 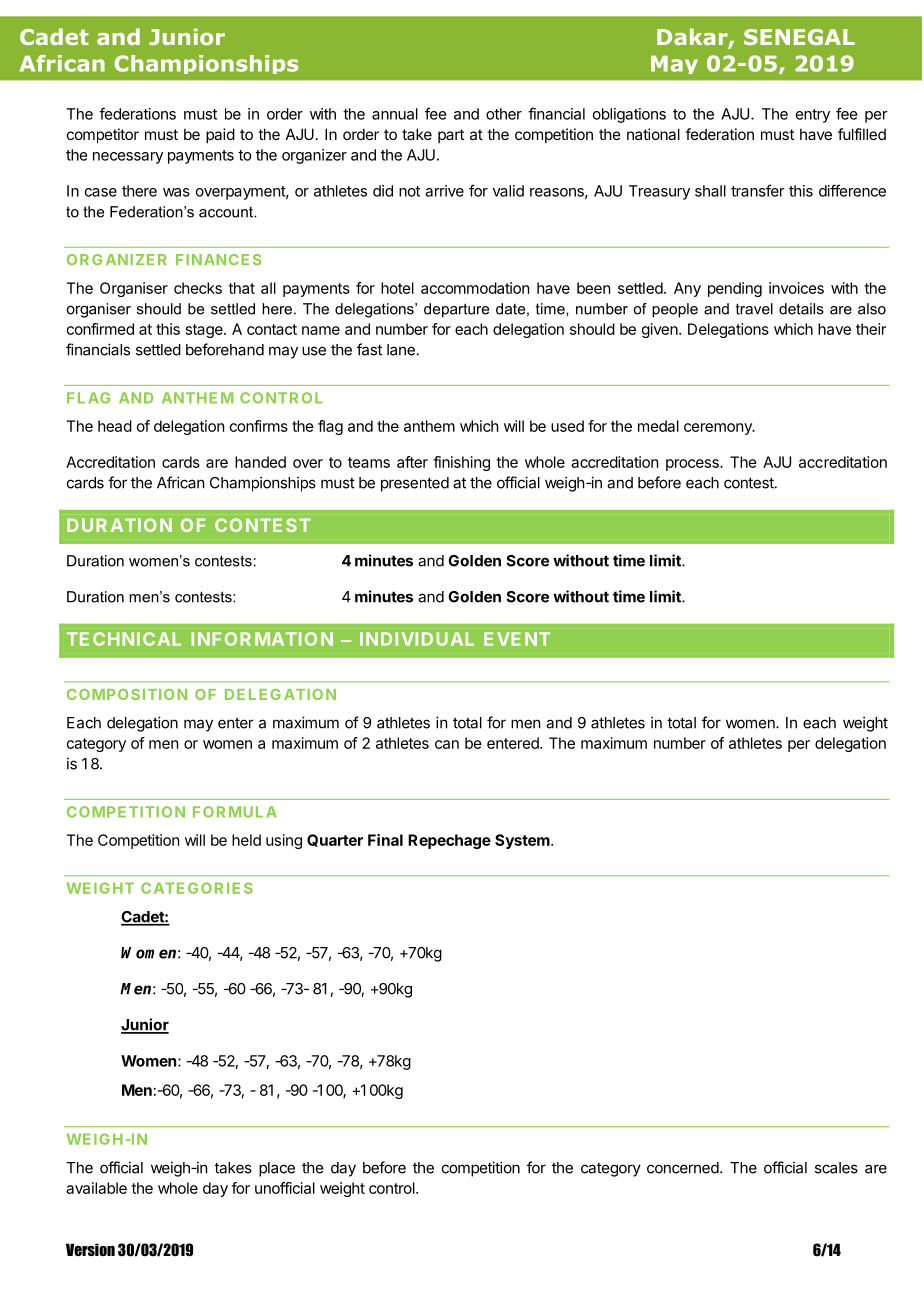 What do you see at coordinates (522, 841) in the image?
I see `System` at bounding box center [522, 841].
